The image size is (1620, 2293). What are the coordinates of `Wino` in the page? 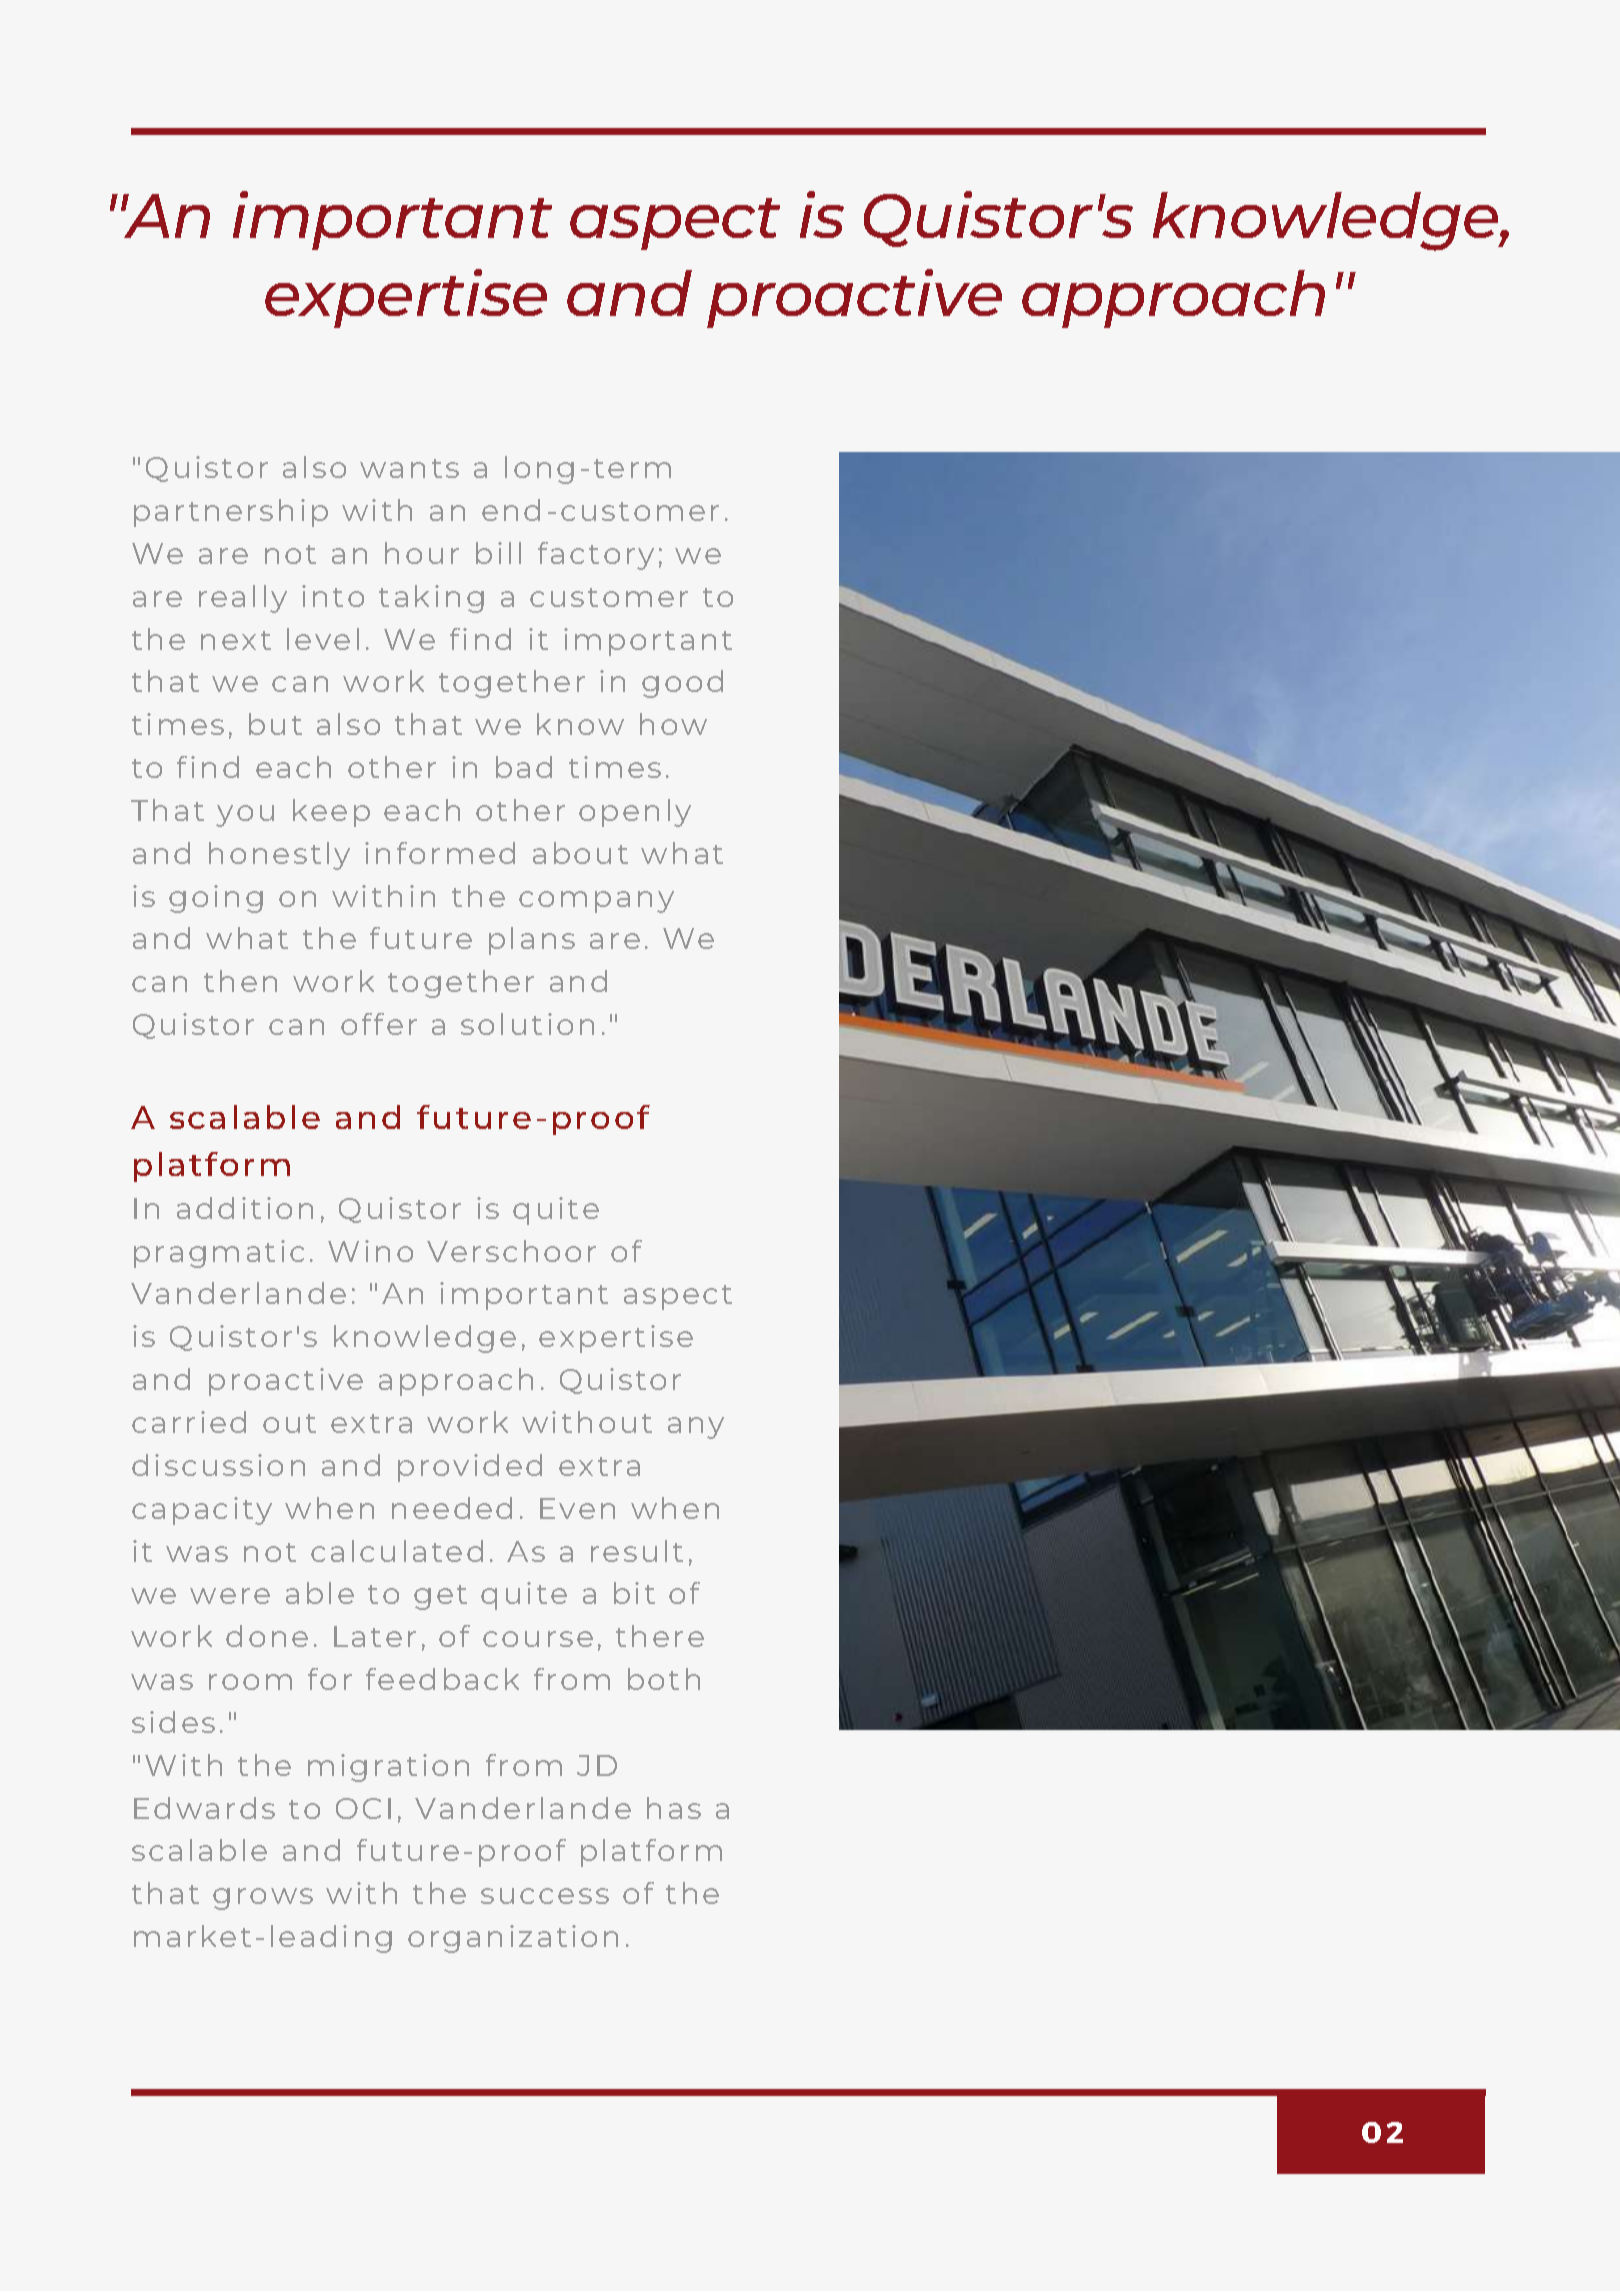 It's located at (370, 1251).
